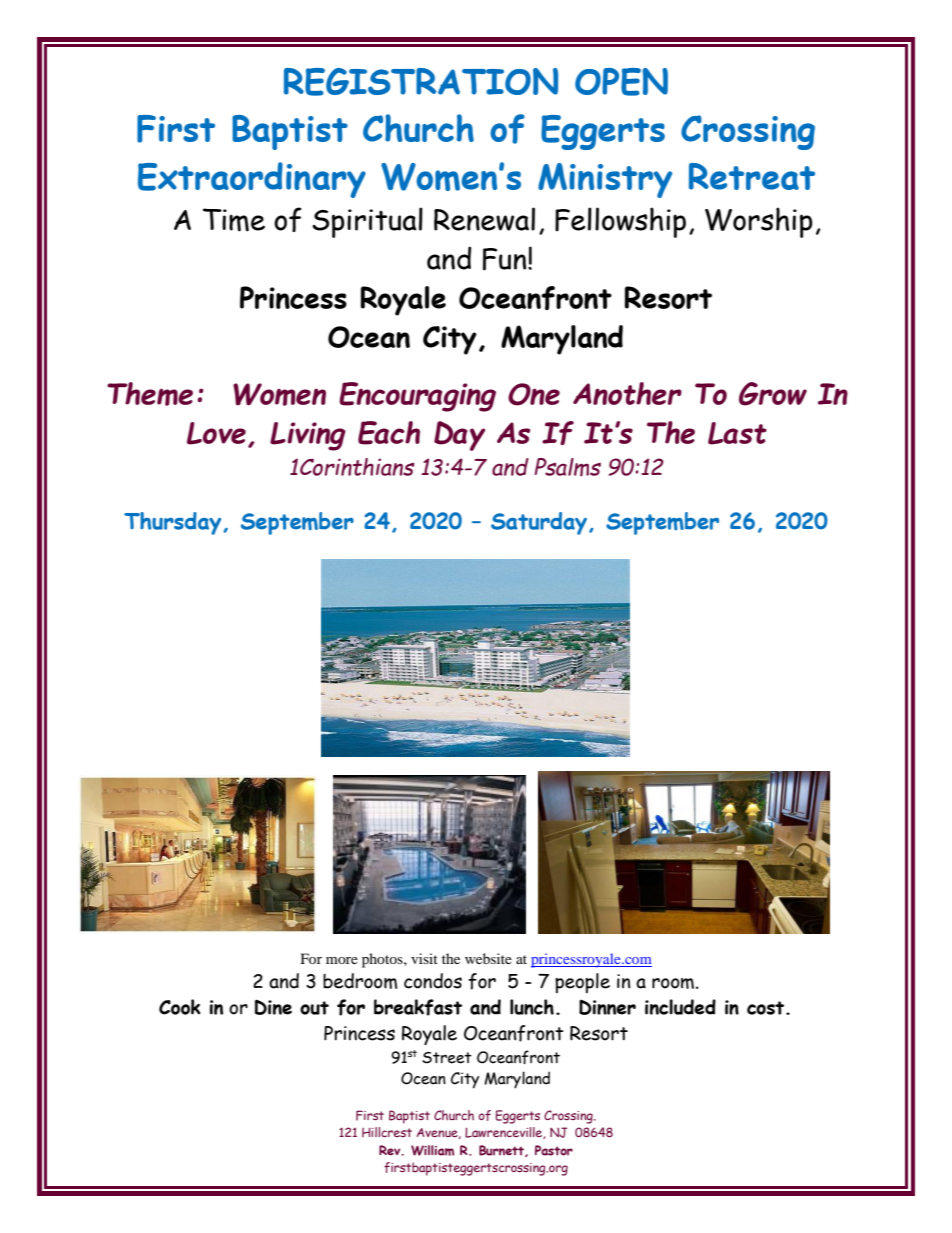  Describe the element at coordinates (582, 983) in the screenshot. I see `people` at that location.
